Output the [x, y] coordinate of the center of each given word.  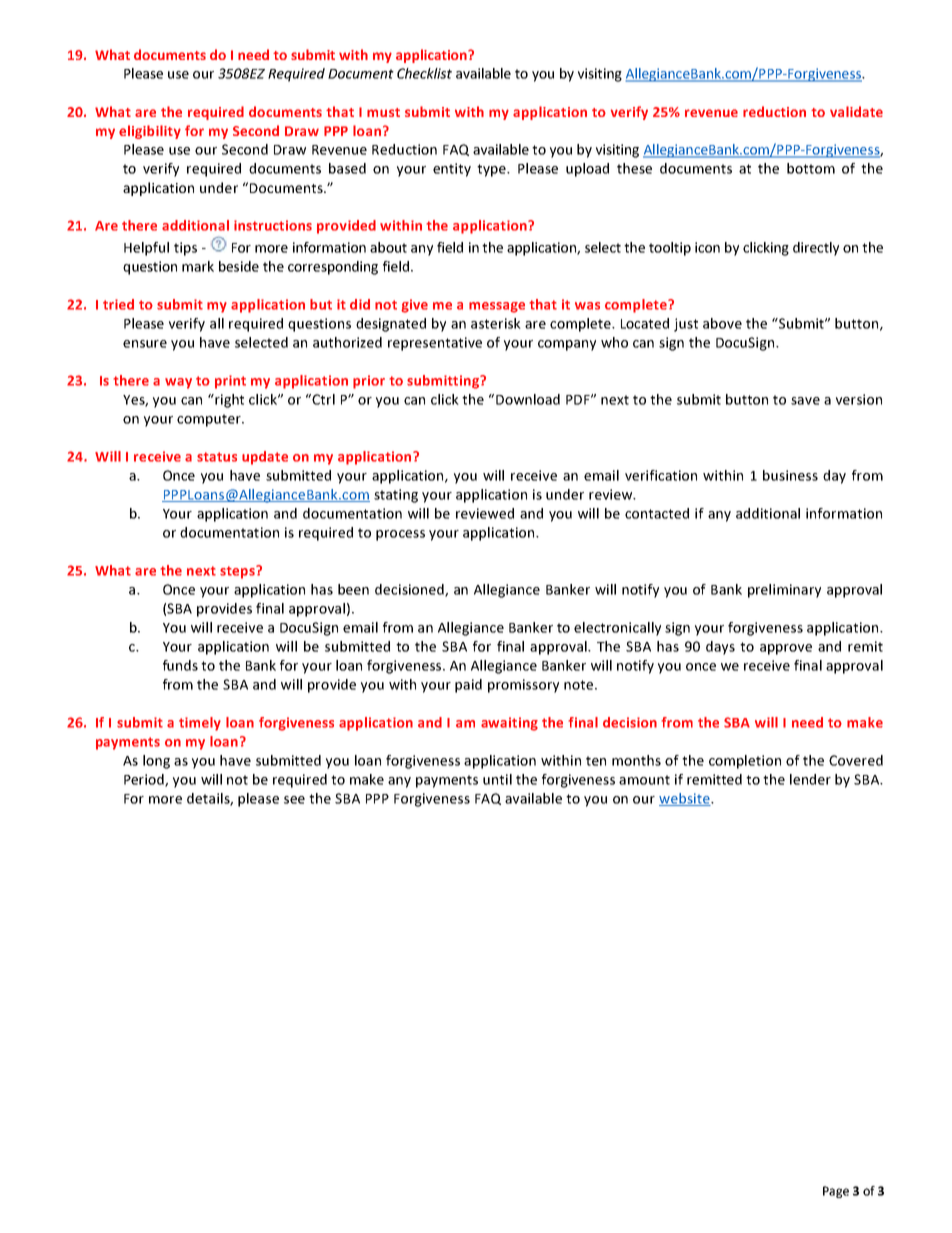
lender [810, 779]
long [156, 762]
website [685, 799]
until [497, 779]
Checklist [424, 73]
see [294, 800]
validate [856, 111]
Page [836, 1192]
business [790, 475]
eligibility [150, 132]
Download [528, 399]
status [217, 457]
